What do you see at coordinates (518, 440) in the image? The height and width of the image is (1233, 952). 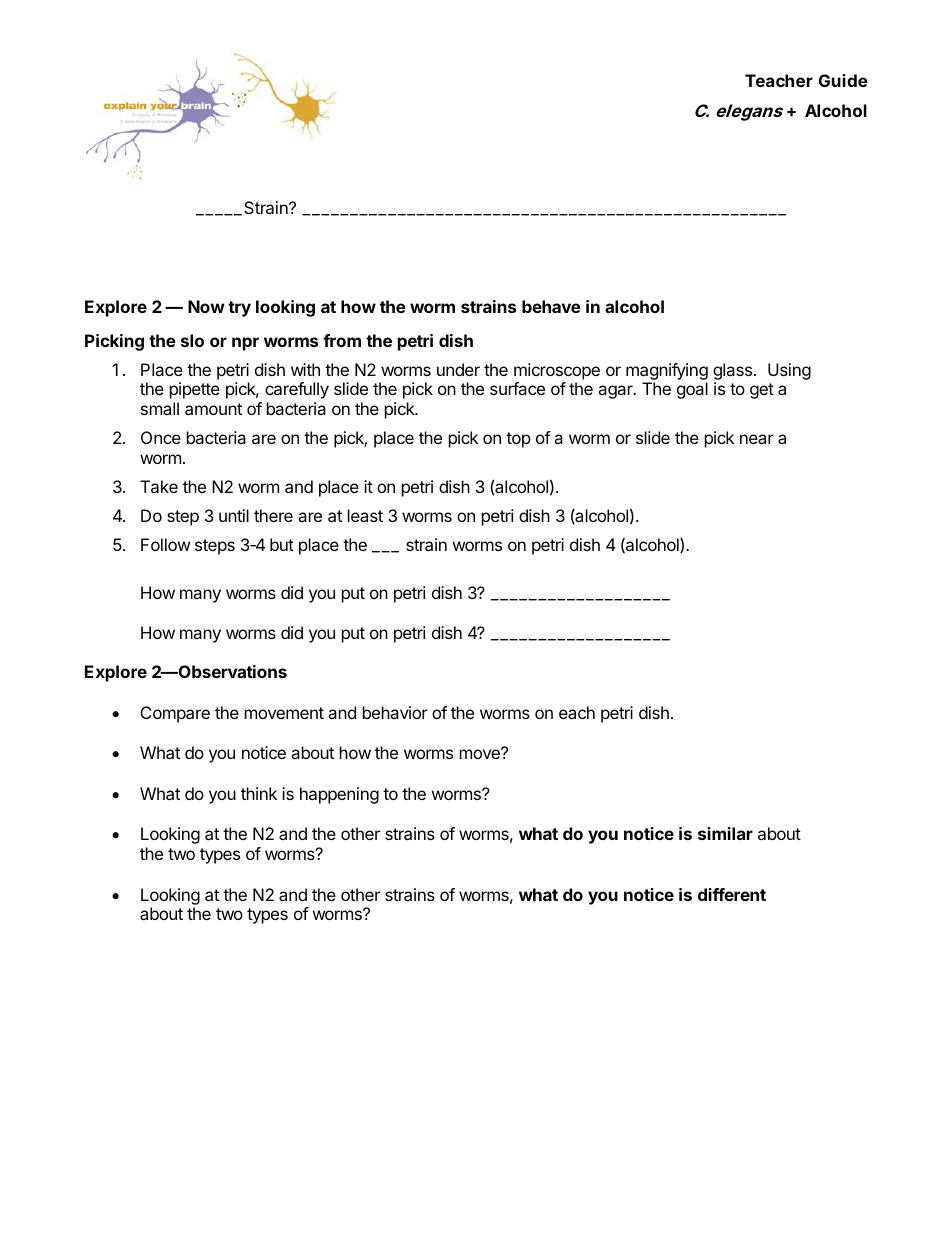 I see `top` at bounding box center [518, 440].
